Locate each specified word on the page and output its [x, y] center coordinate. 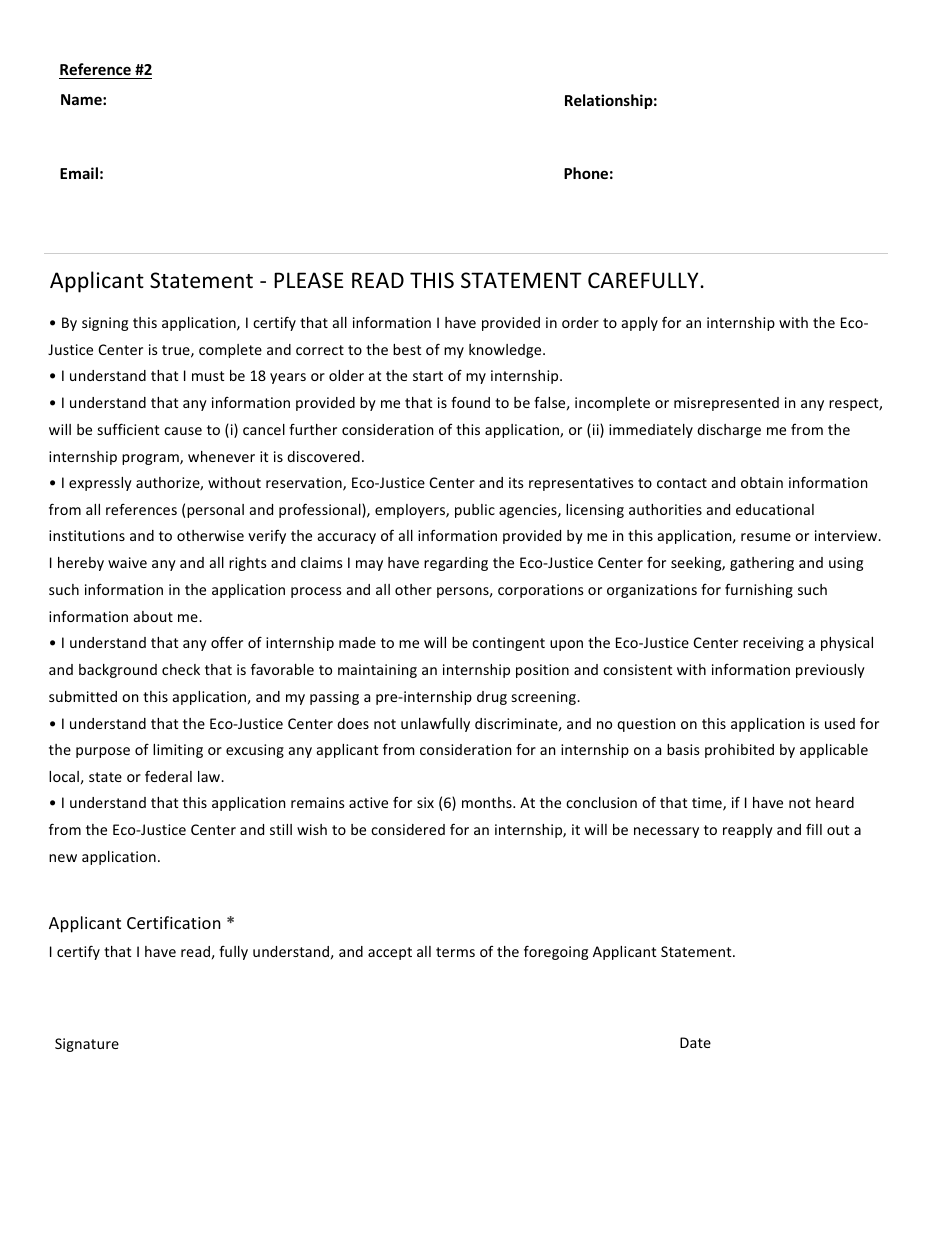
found [470, 402]
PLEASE [308, 280]
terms [455, 952]
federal [168, 776]
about [153, 616]
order [580, 322]
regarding [456, 564]
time [708, 804]
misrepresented [726, 404]
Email [79, 173]
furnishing [759, 591]
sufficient [128, 429]
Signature [87, 1045]
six [425, 802]
